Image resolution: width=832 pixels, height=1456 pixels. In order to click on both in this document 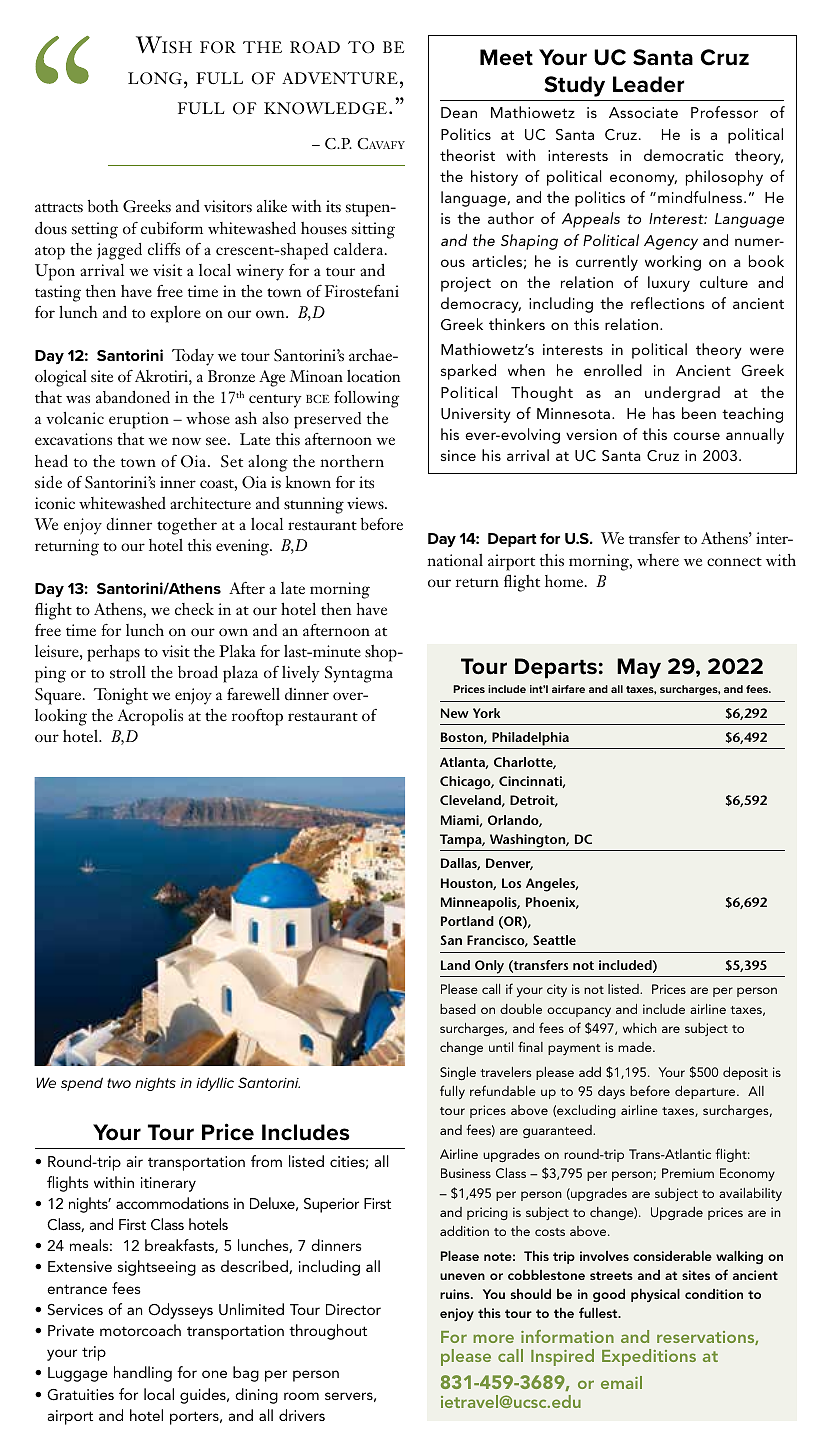, I will do `click(103, 206)`.
